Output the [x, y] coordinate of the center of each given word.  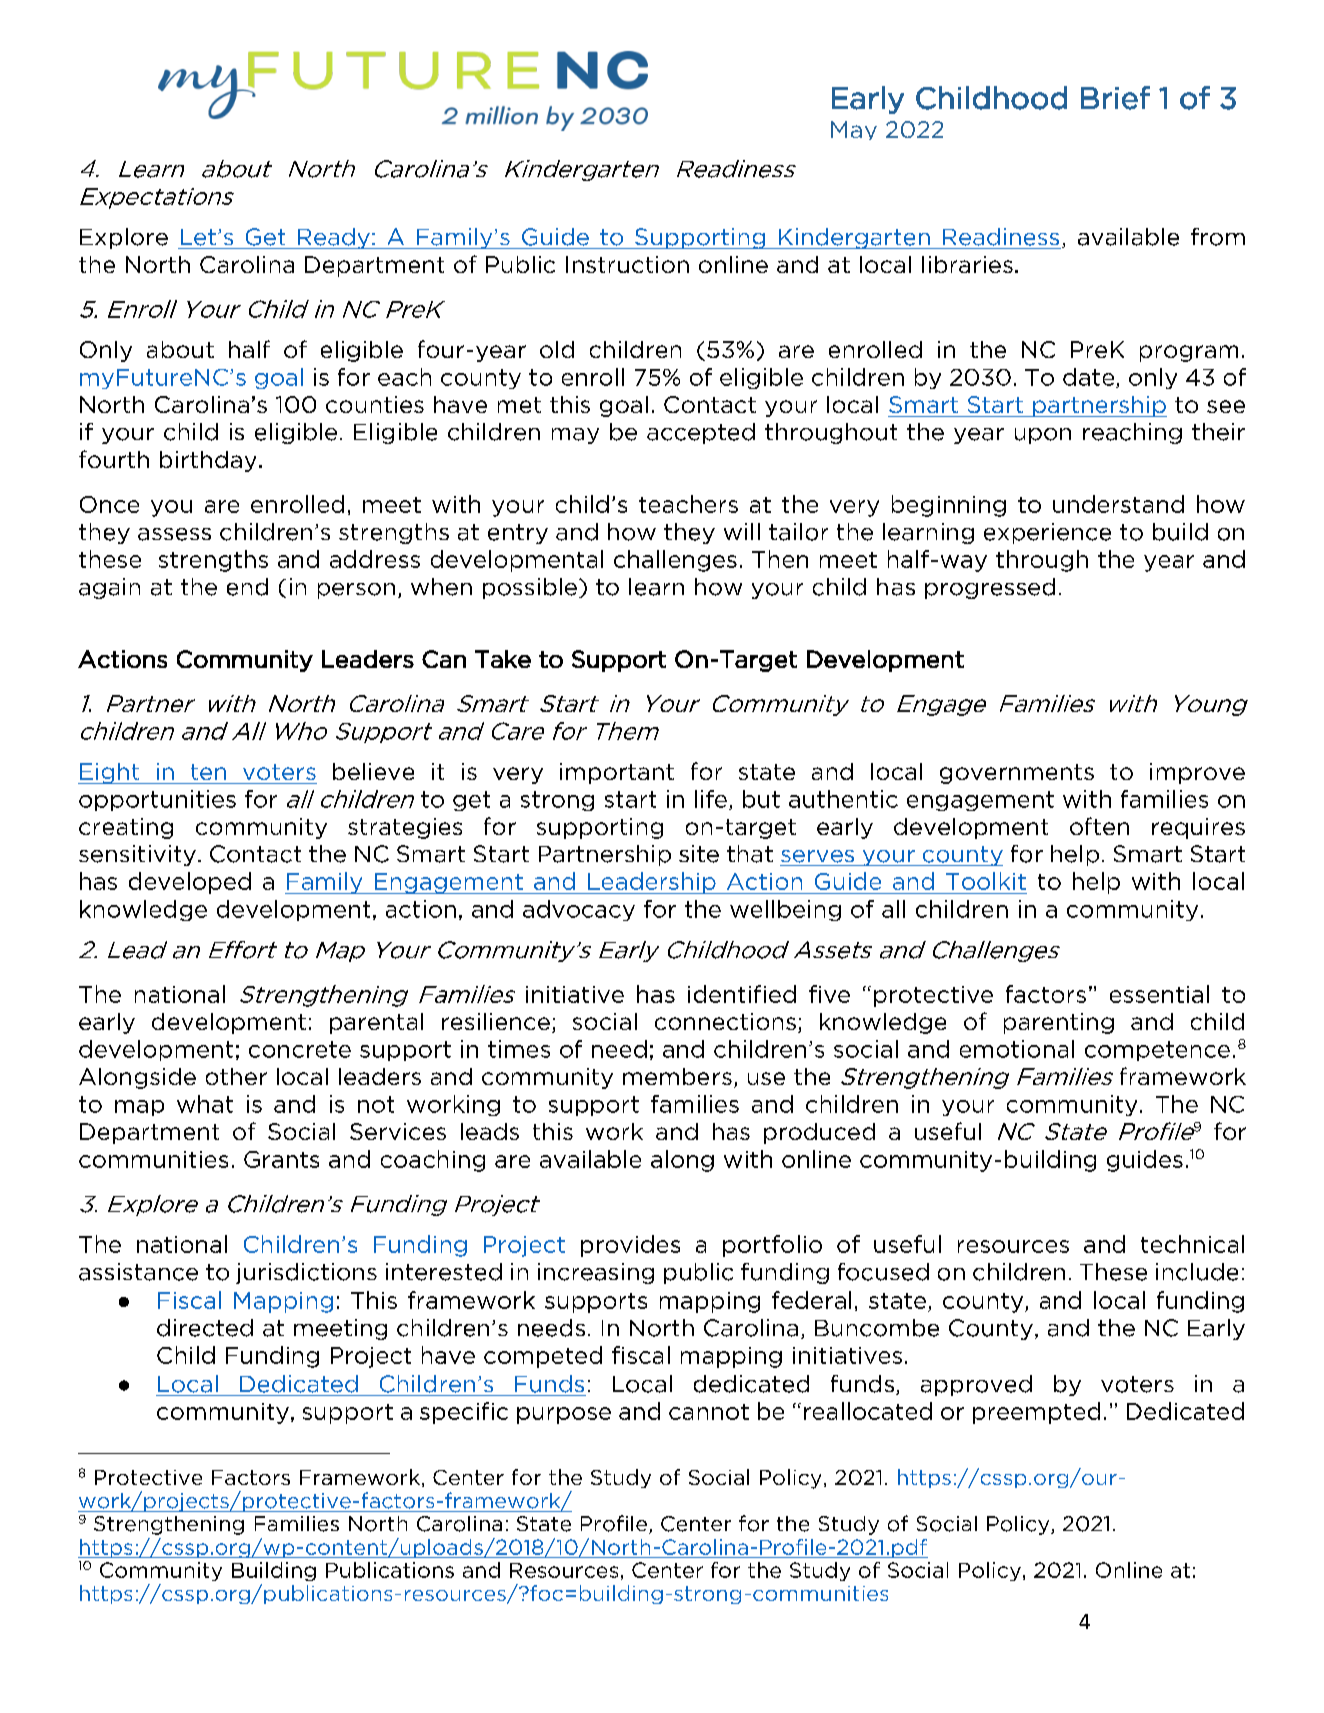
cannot [709, 1412]
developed [190, 883]
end [247, 587]
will [742, 531]
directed [205, 1328]
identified [742, 994]
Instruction [627, 264]
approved [976, 1385]
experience [1047, 533]
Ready [334, 238]
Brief [1115, 98]
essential [1159, 994]
